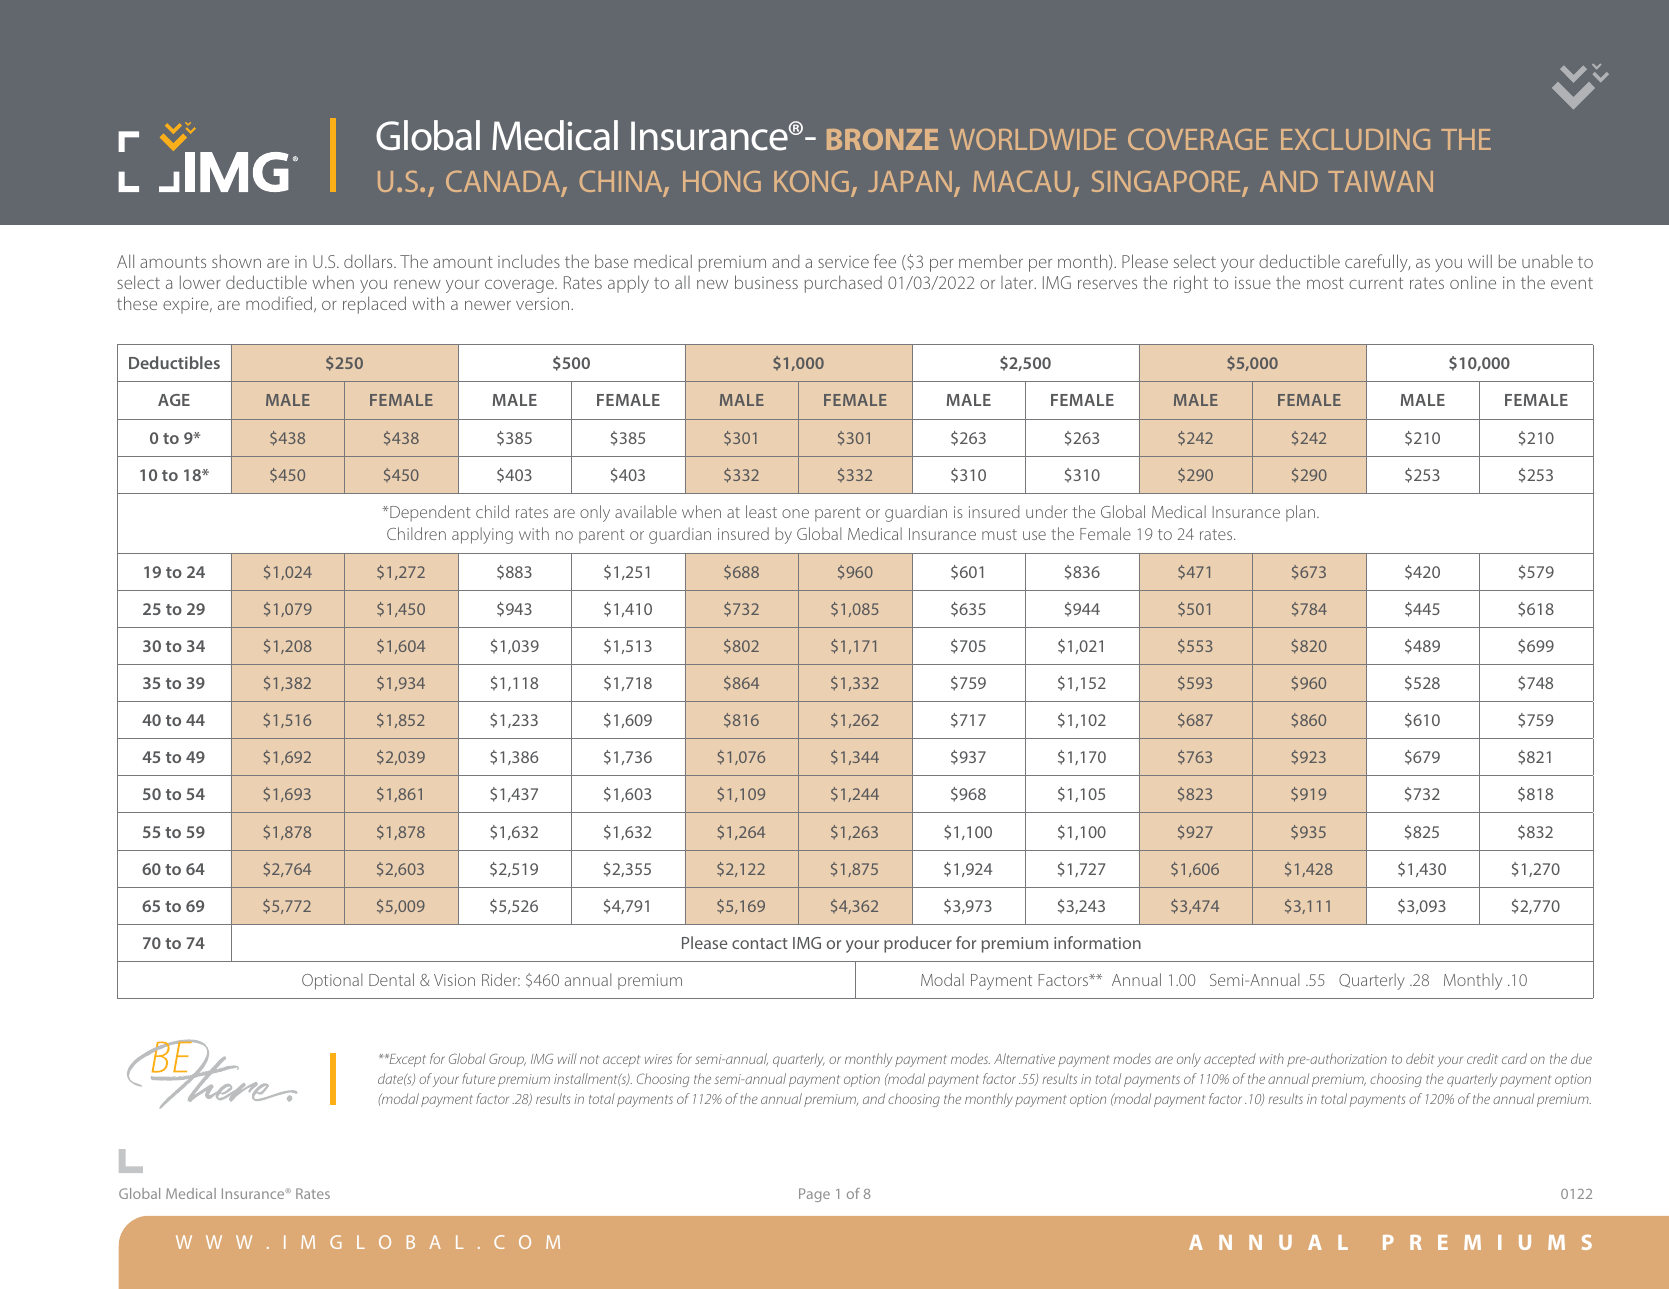 This screenshot has height=1289, width=1669. What do you see at coordinates (1097, 942) in the screenshot?
I see `information` at bounding box center [1097, 942].
